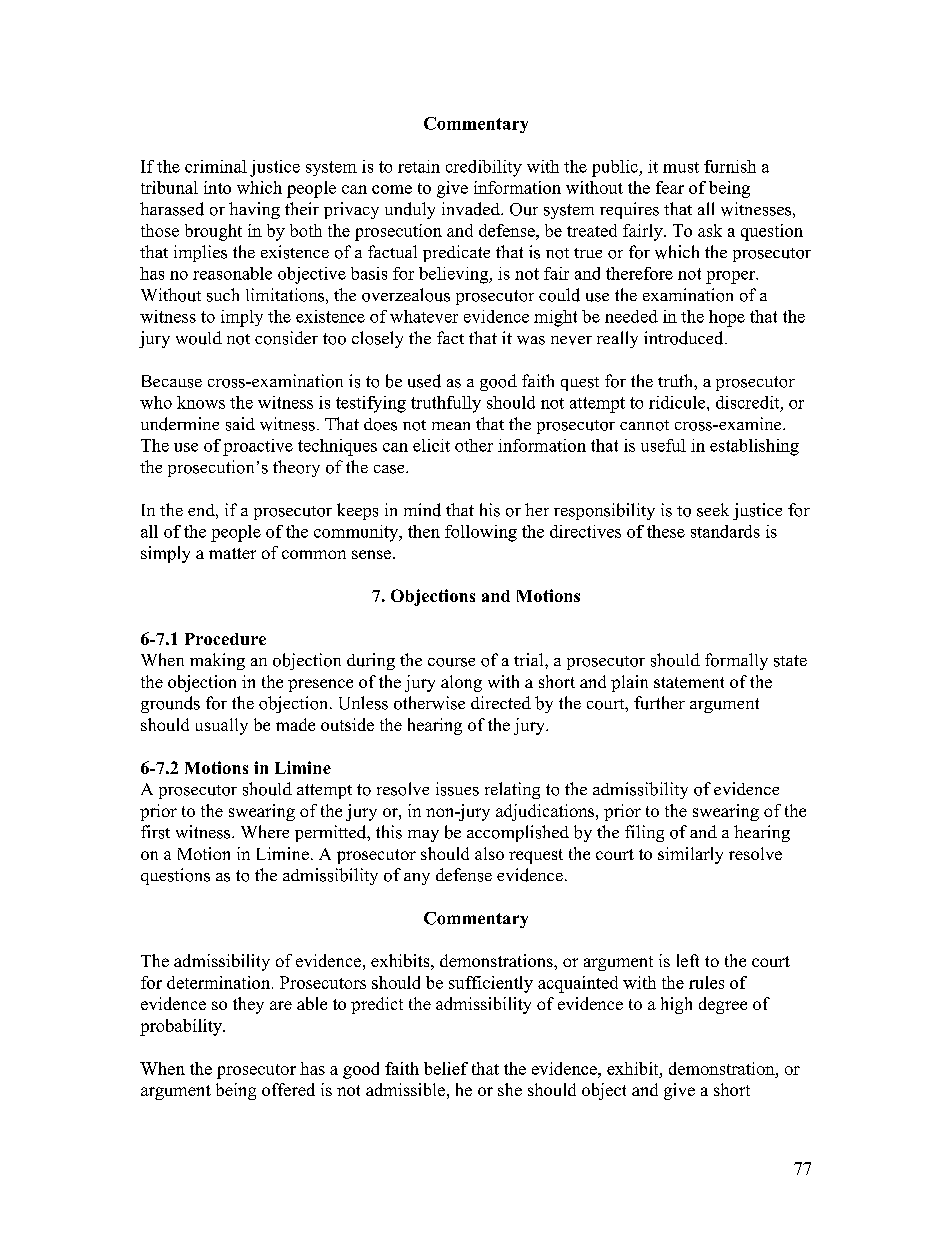 This image has width=952, height=1233. What do you see at coordinates (713, 510) in the image?
I see `seek` at bounding box center [713, 510].
